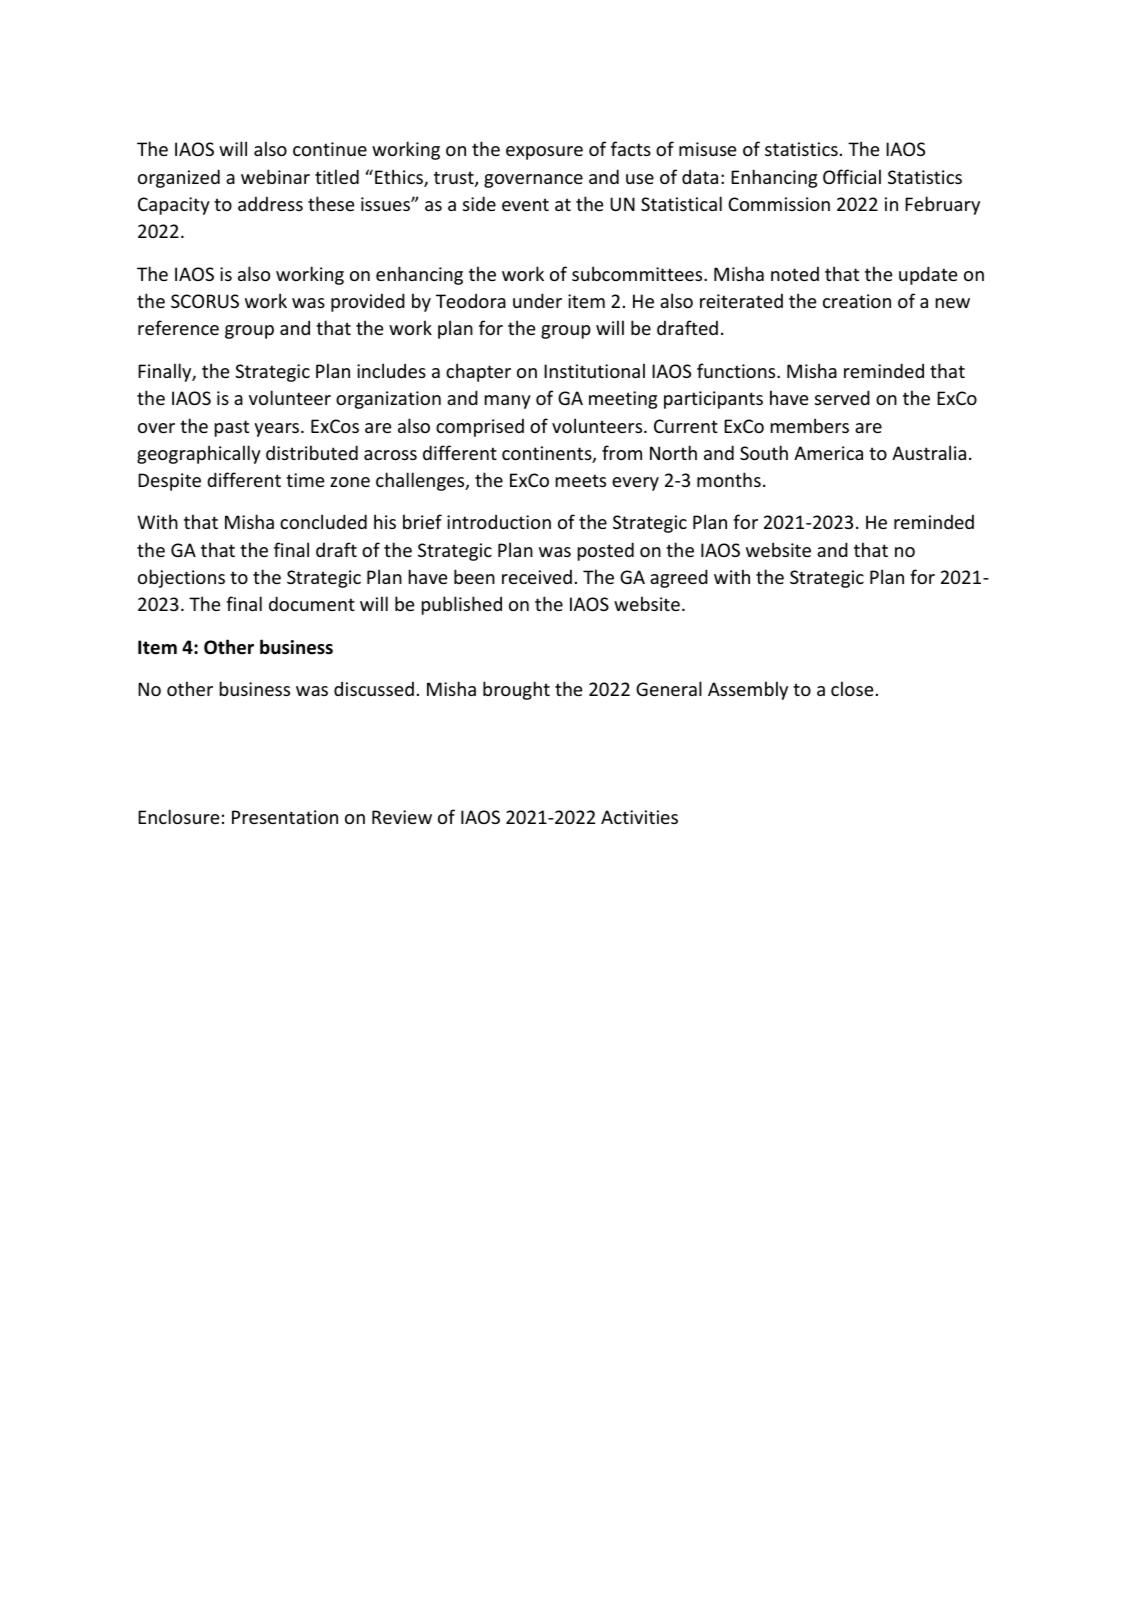 This screenshot has width=1134, height=1603. I want to click on webinar, so click(275, 176).
